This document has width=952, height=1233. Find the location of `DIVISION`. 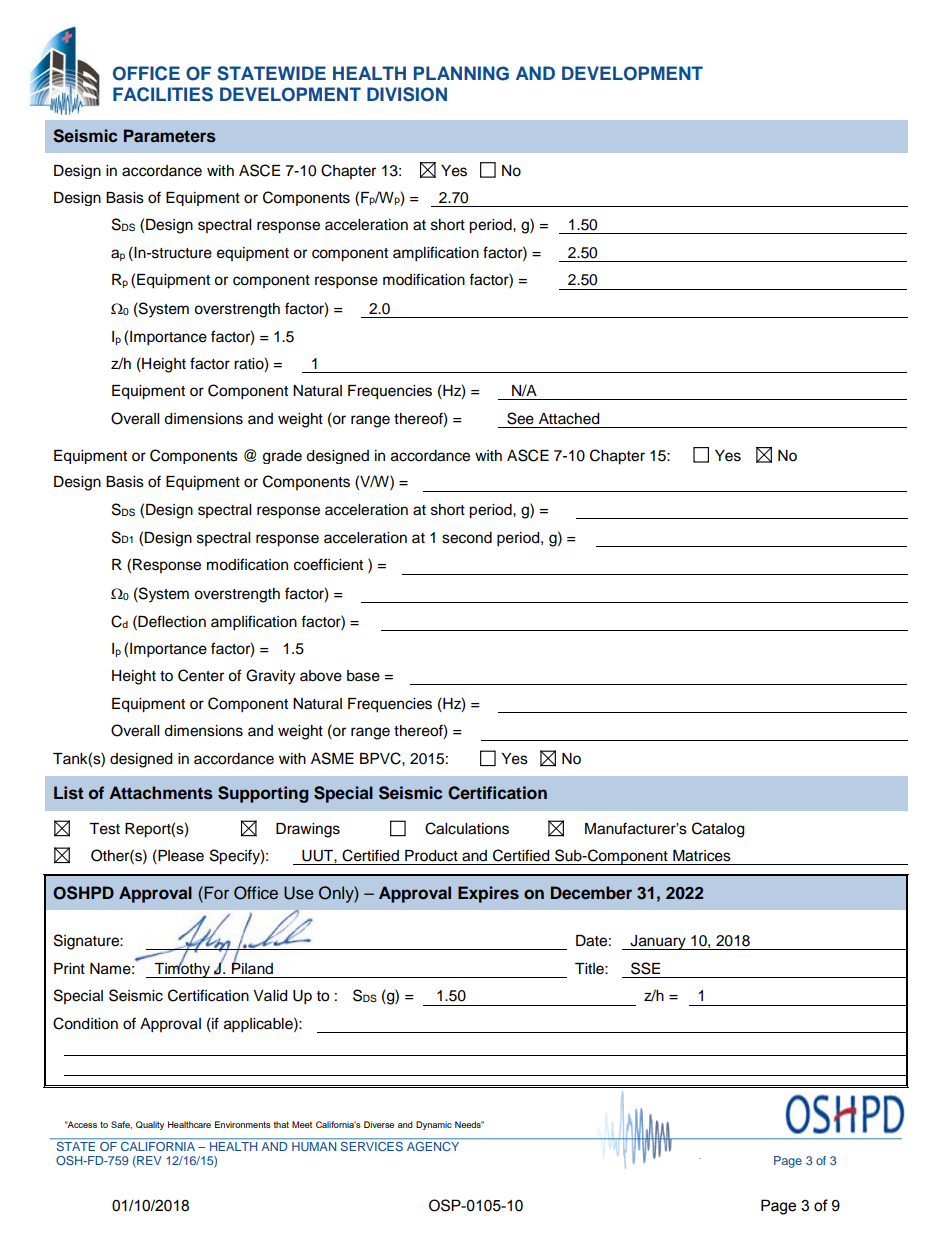

DIVISION is located at coordinates (407, 94).
